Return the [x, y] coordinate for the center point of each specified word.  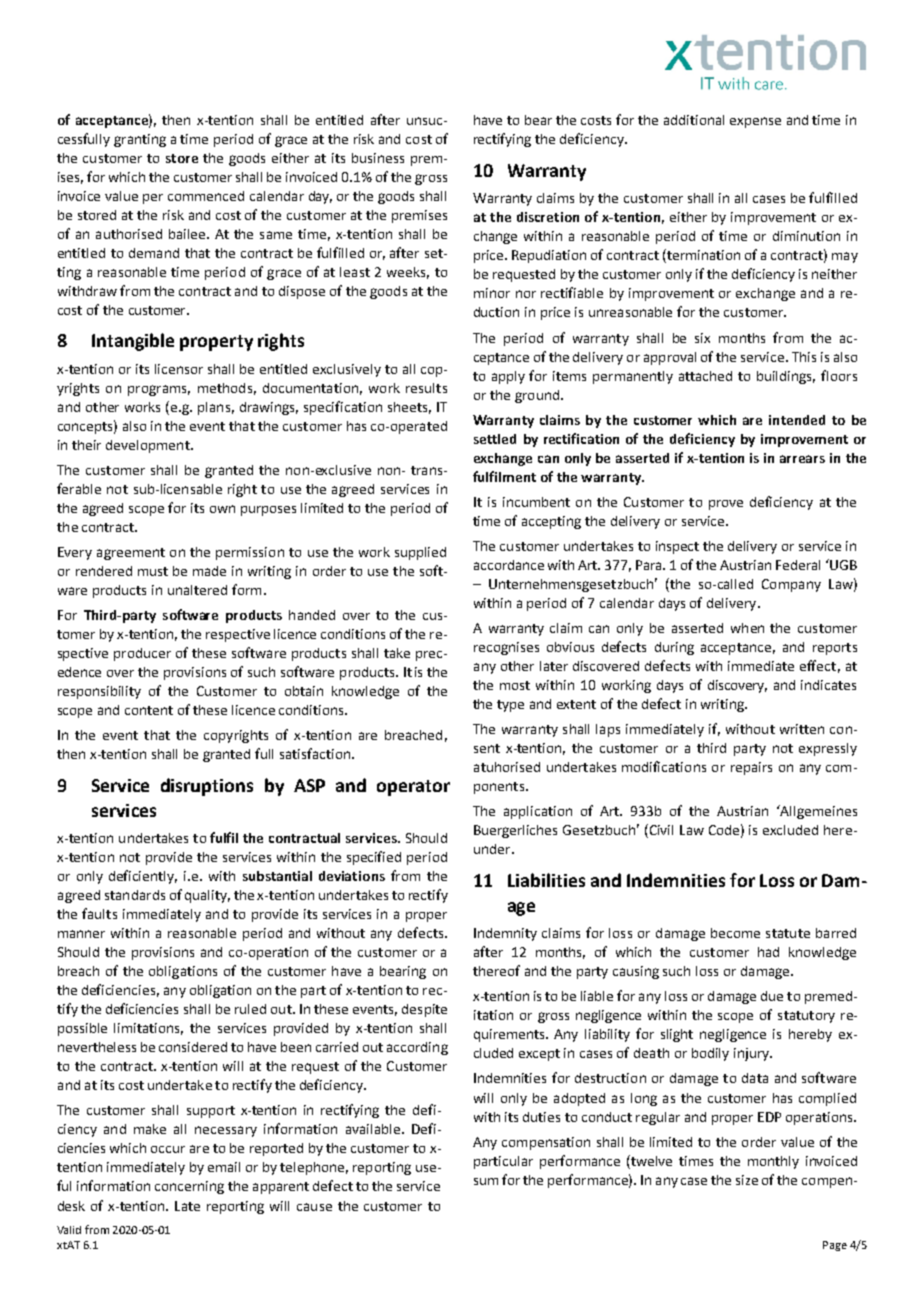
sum [486, 1181]
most [515, 685]
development [149, 446]
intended [797, 420]
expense [755, 122]
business [378, 158]
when [747, 628]
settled [495, 439]
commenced [206, 196]
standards [135, 895]
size [747, 1180]
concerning [189, 1187]
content [149, 710]
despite [424, 1010]
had [768, 952]
